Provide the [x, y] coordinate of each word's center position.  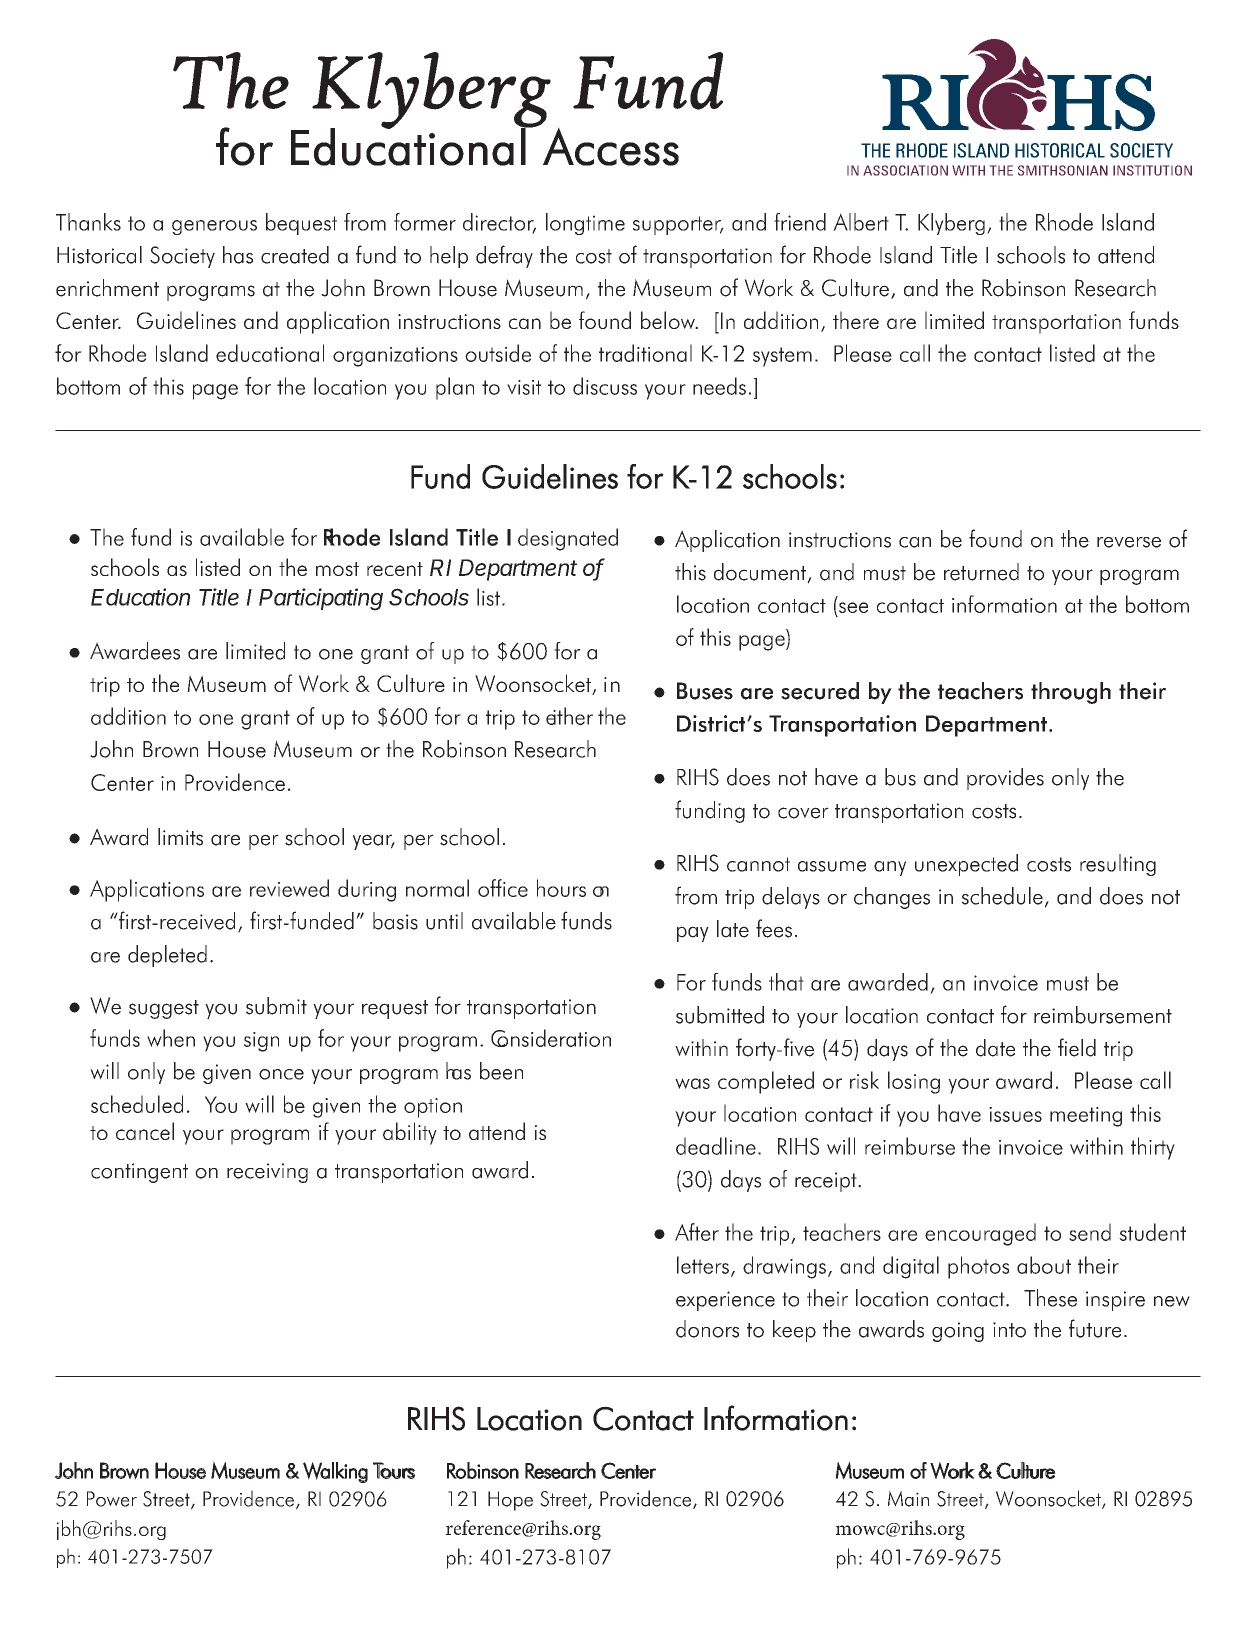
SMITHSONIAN [1063, 170]
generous [214, 227]
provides [1005, 779]
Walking [335, 1472]
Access [611, 146]
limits [180, 837]
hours [561, 888]
